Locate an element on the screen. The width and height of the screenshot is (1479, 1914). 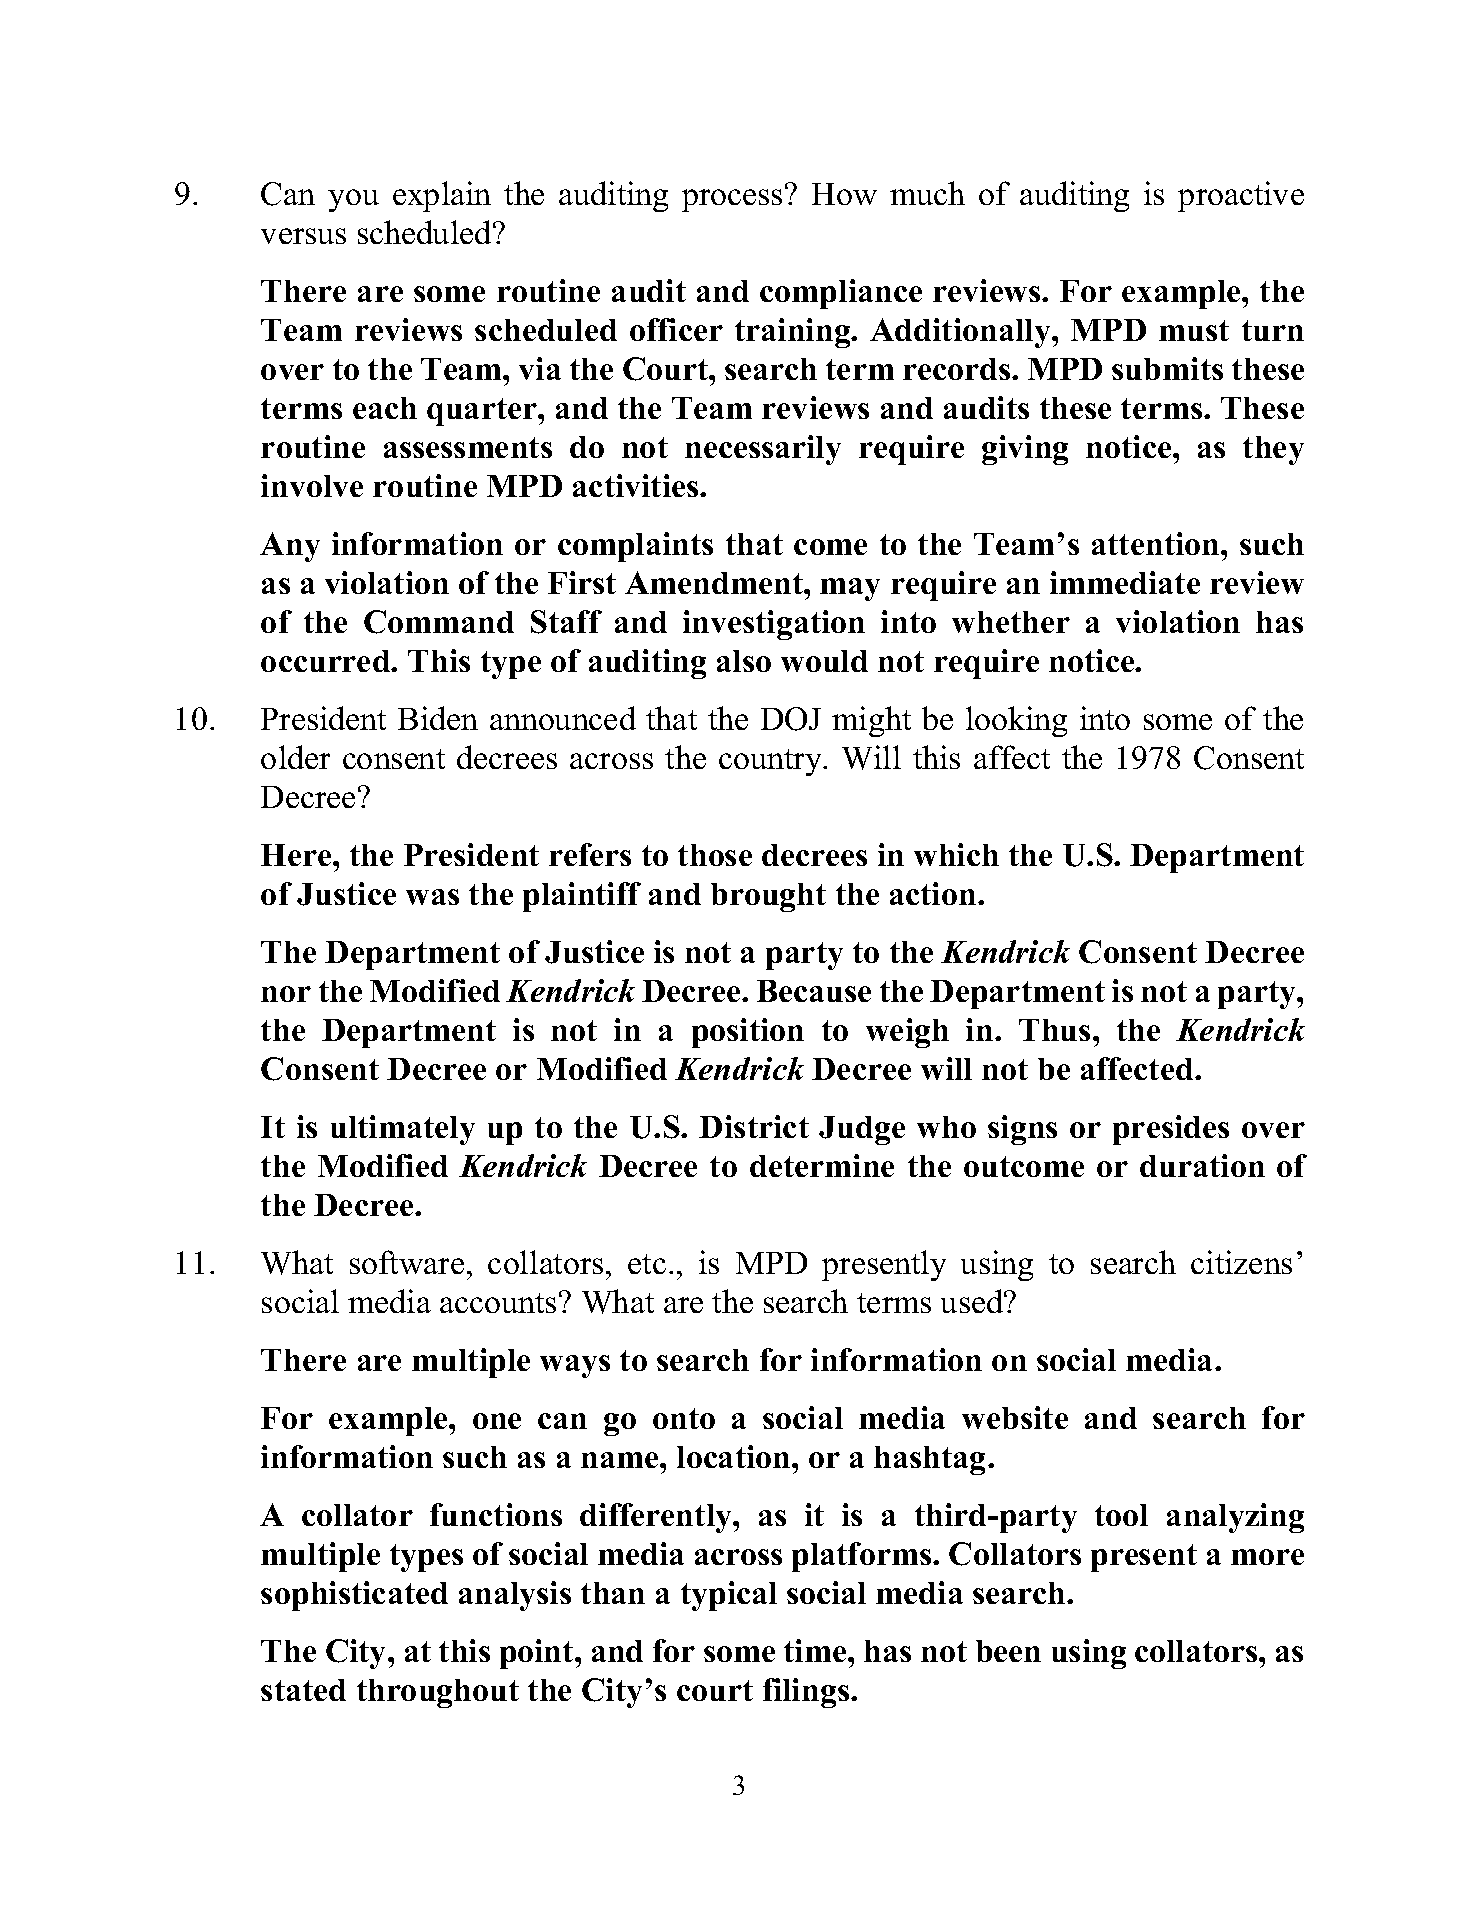
DOJ is located at coordinates (791, 719).
